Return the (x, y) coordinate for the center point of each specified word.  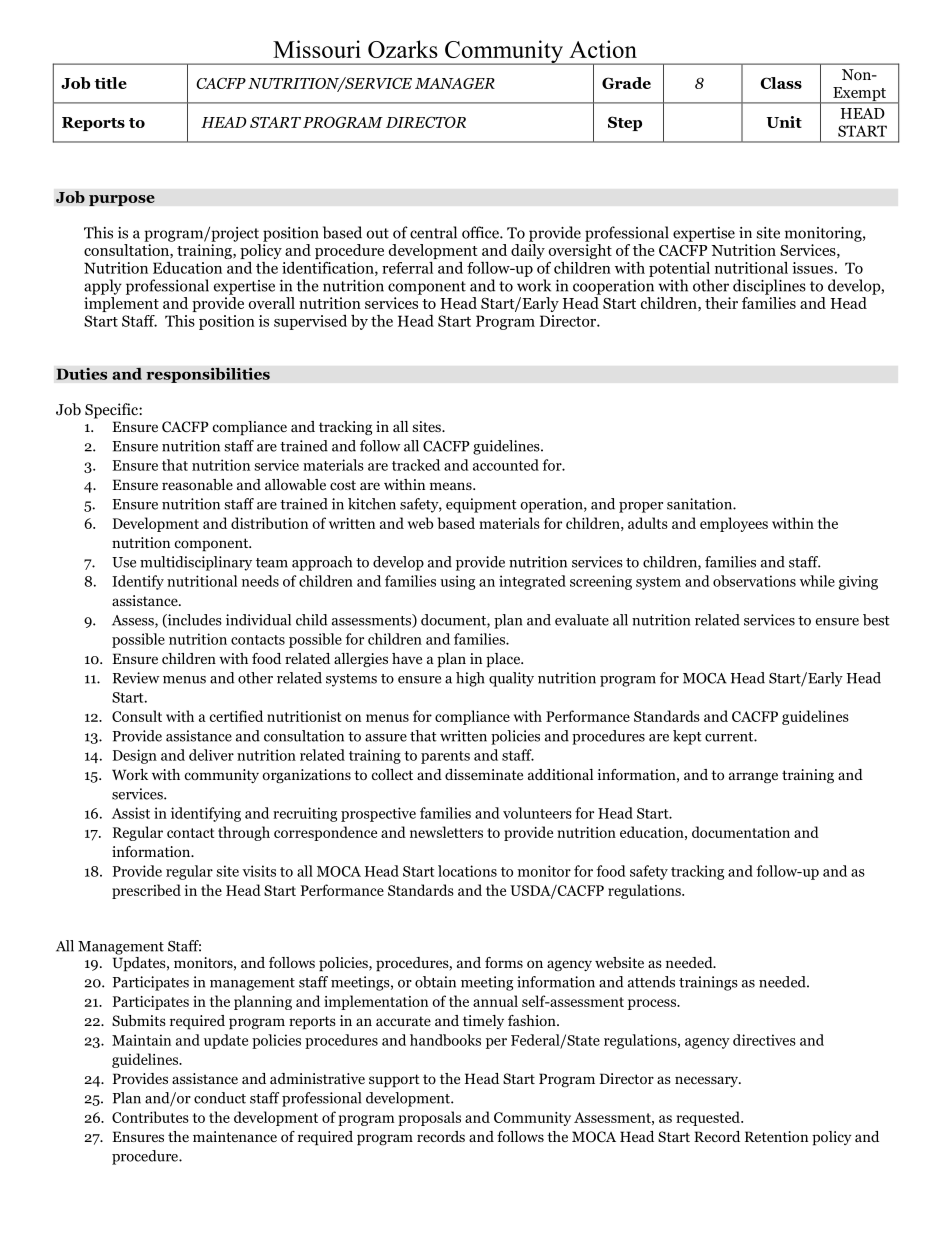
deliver (211, 755)
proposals (429, 1118)
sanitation (700, 504)
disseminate (484, 774)
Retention (776, 1136)
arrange (753, 777)
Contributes (150, 1117)
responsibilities (208, 375)
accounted (506, 465)
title (111, 83)
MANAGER (455, 83)
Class (781, 83)
